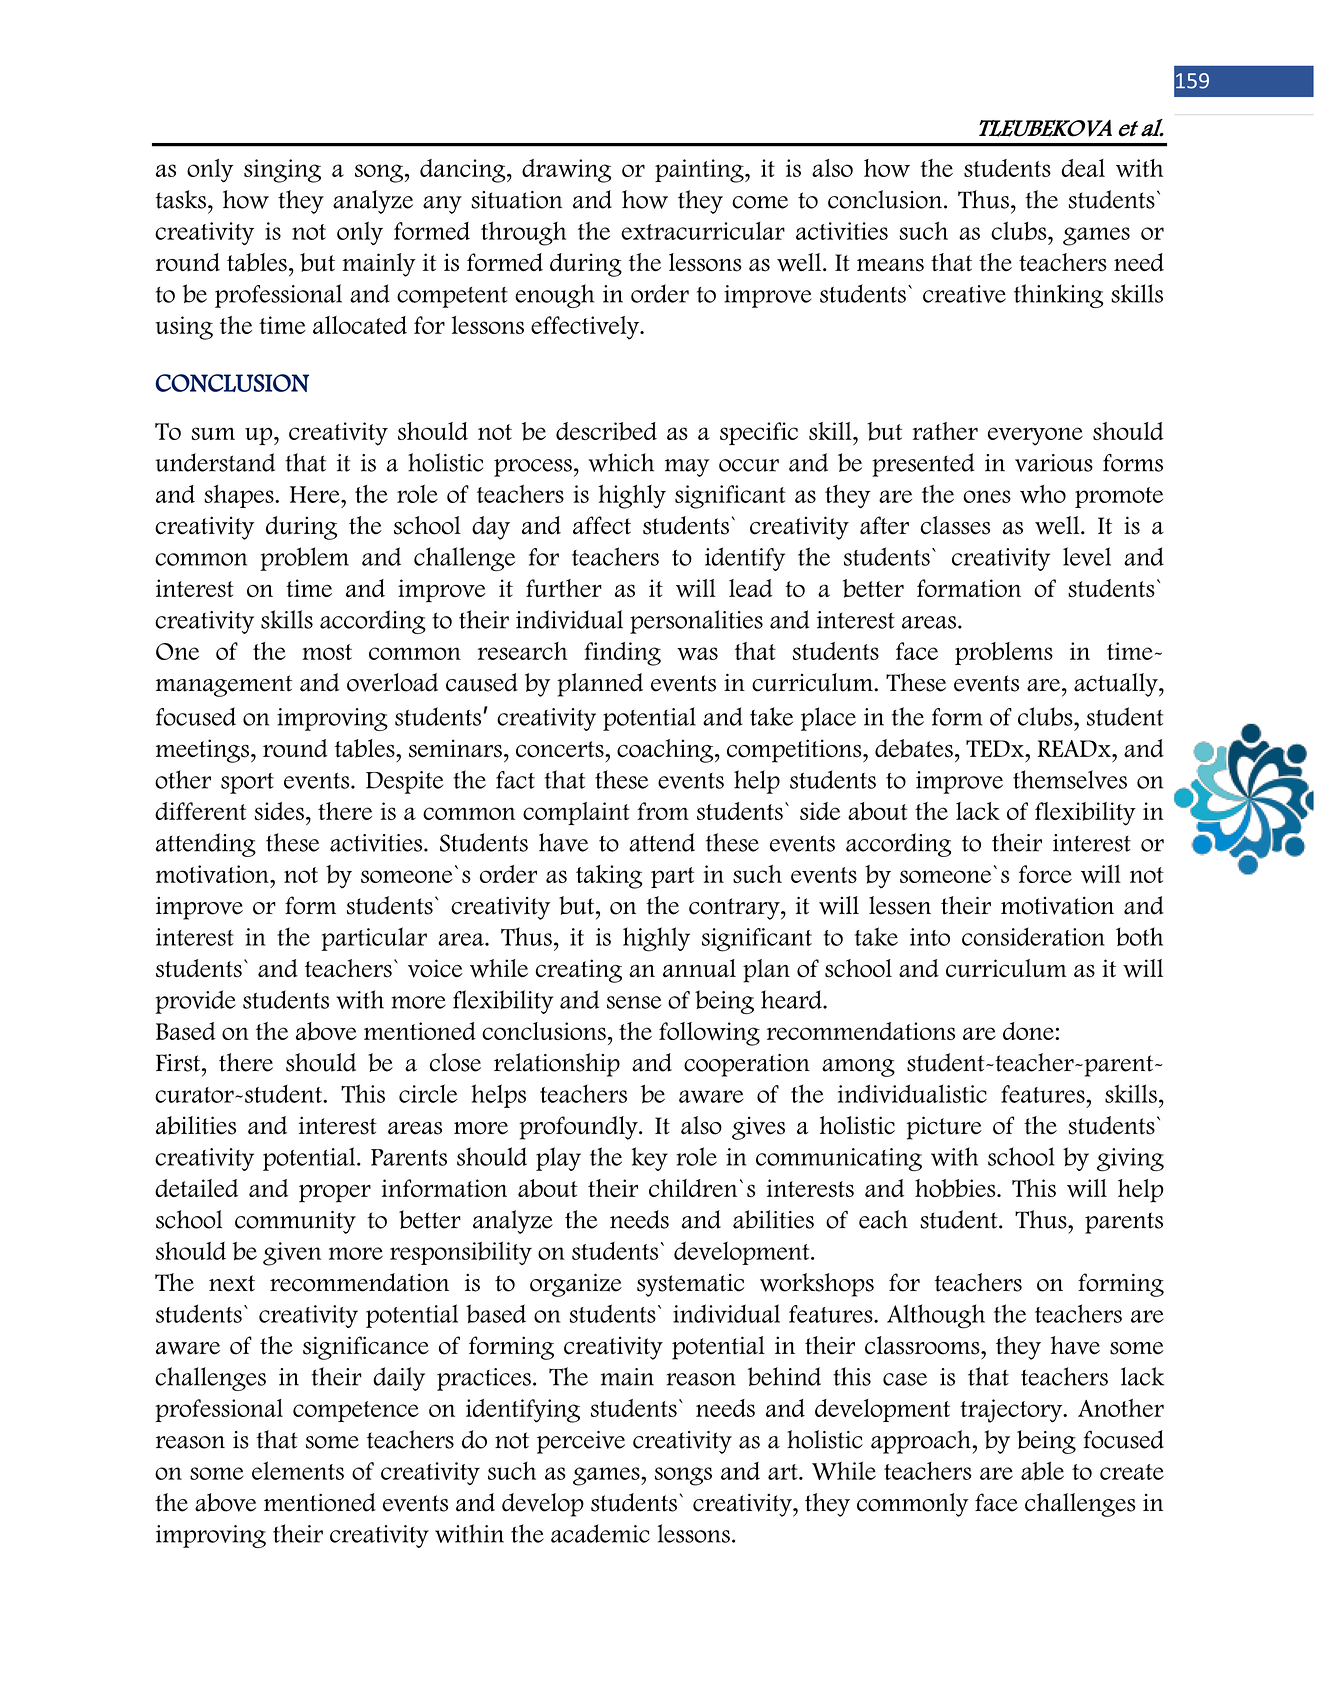 The image size is (1319, 1708). What do you see at coordinates (247, 783) in the image?
I see `sport` at bounding box center [247, 783].
